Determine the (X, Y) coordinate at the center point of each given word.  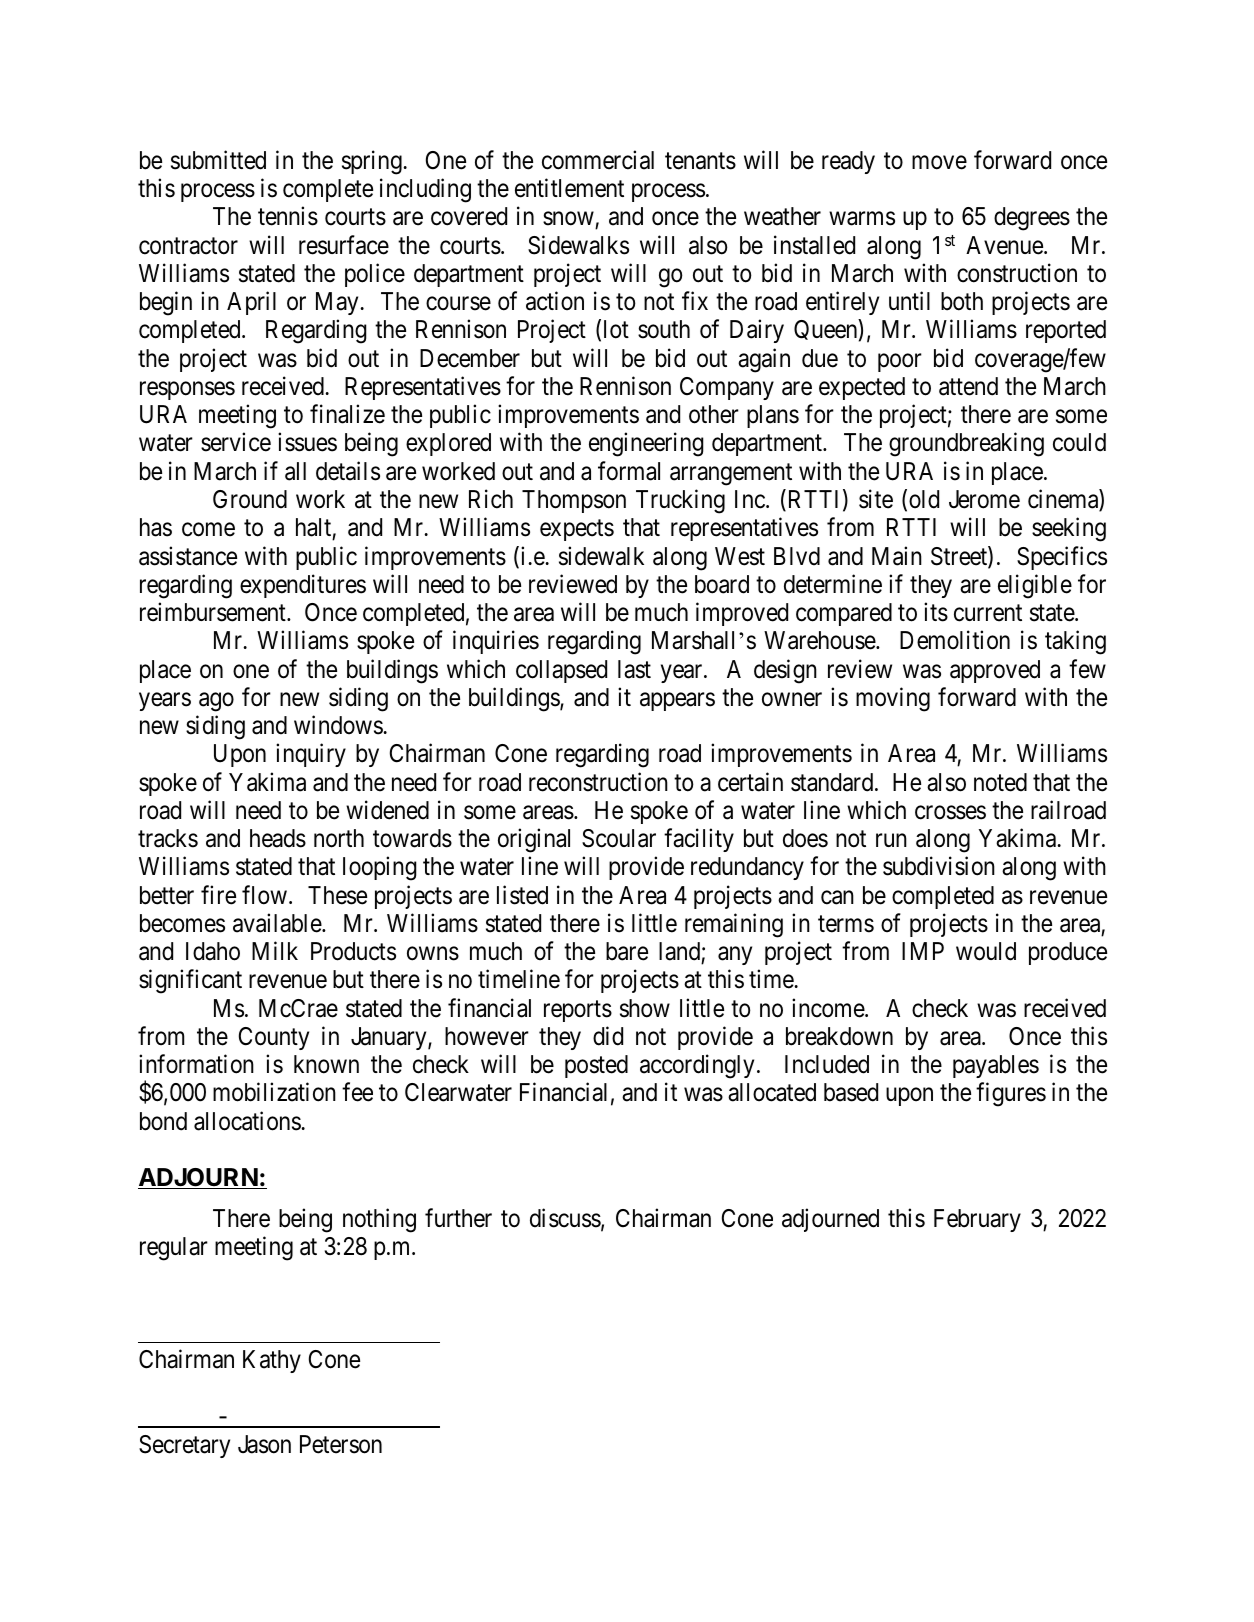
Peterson (341, 1444)
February (977, 1220)
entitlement (569, 188)
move (939, 163)
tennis (288, 216)
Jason (264, 1444)
